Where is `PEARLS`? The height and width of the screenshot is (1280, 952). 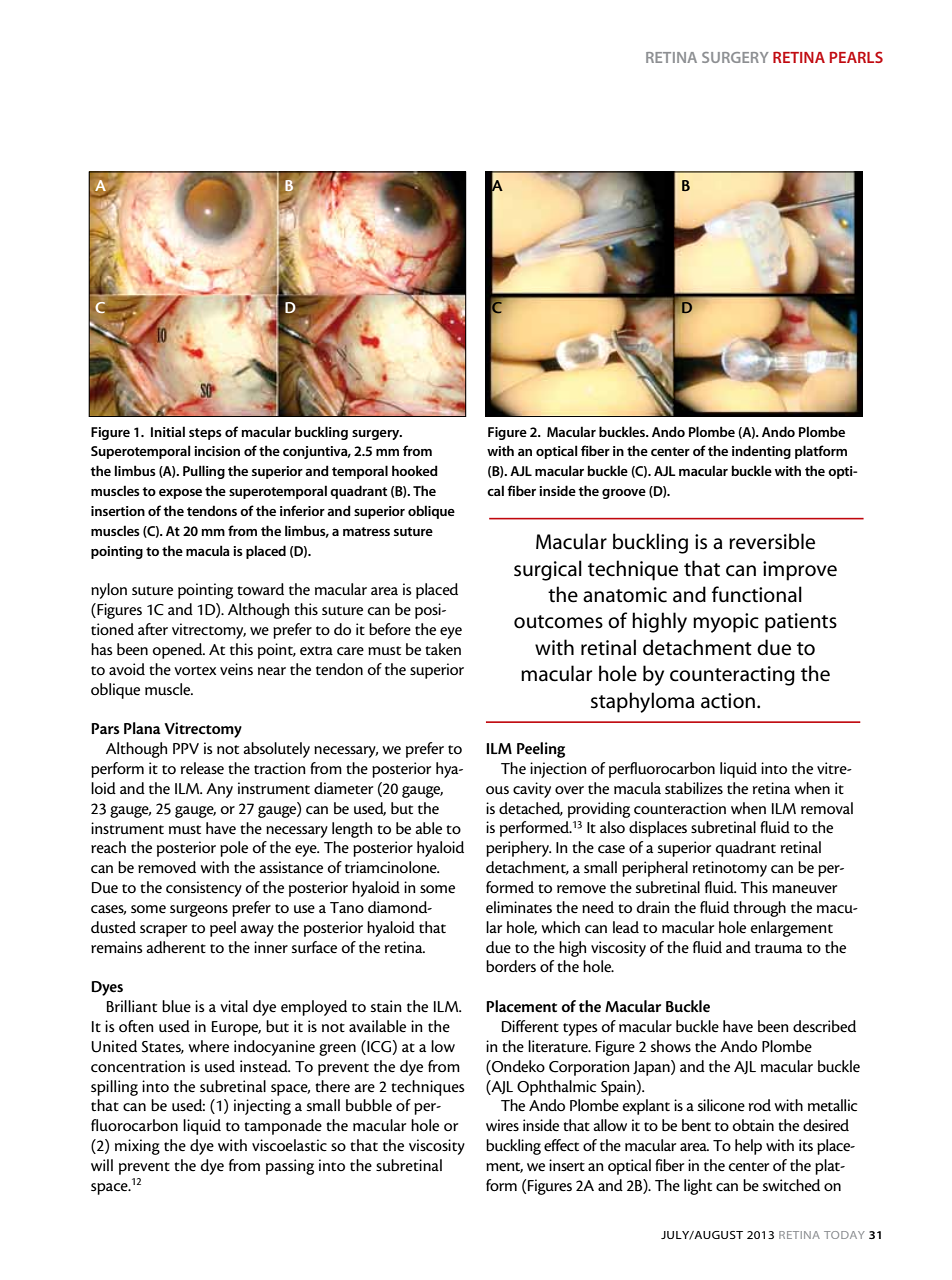 PEARLS is located at coordinates (856, 57).
